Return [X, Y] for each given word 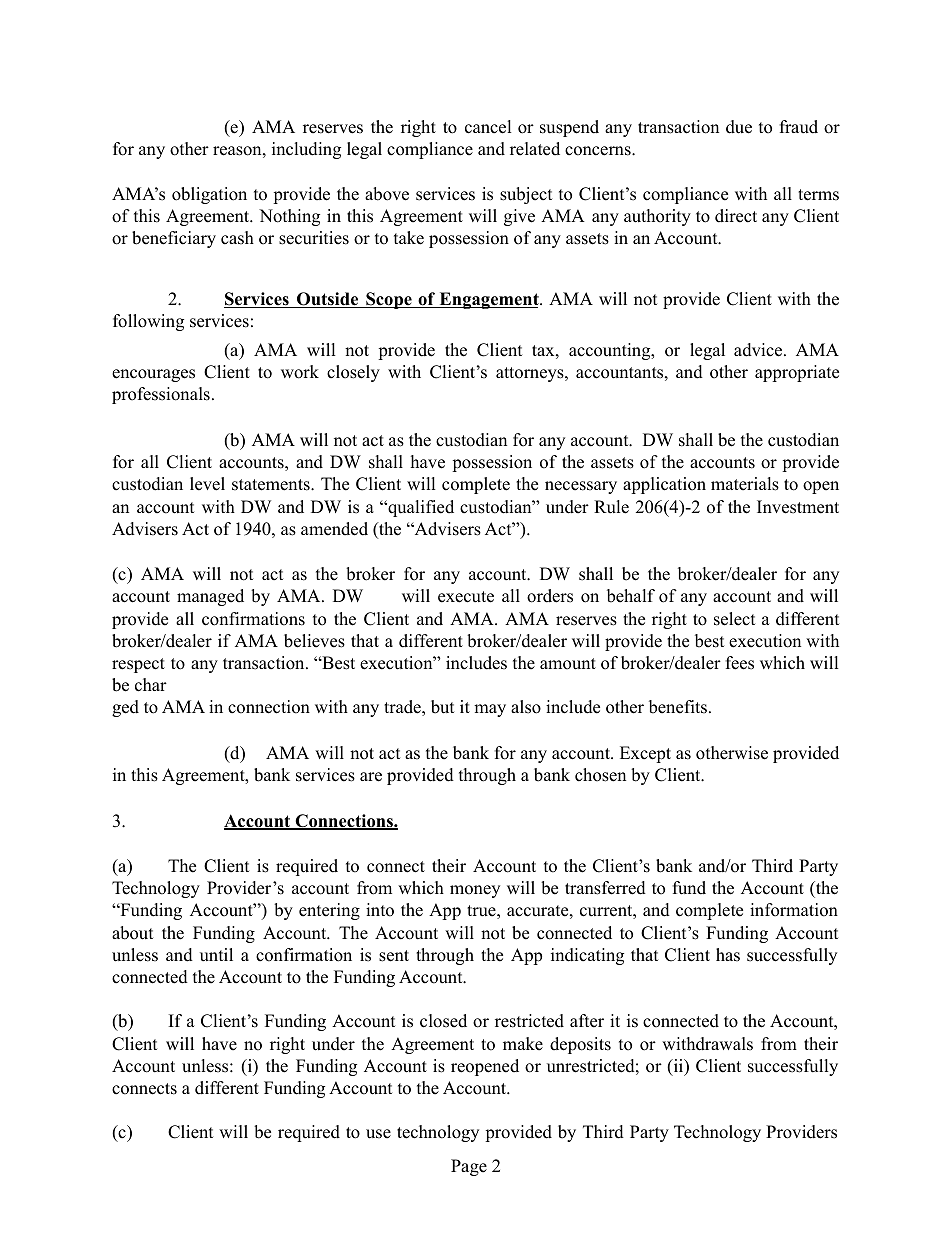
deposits [580, 1045]
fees [740, 663]
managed [210, 597]
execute [466, 597]
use [378, 1134]
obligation [209, 195]
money [475, 891]
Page [469, 1167]
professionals [161, 395]
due [739, 127]
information [794, 910]
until [216, 955]
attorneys [531, 374]
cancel [488, 127]
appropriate [797, 373]
